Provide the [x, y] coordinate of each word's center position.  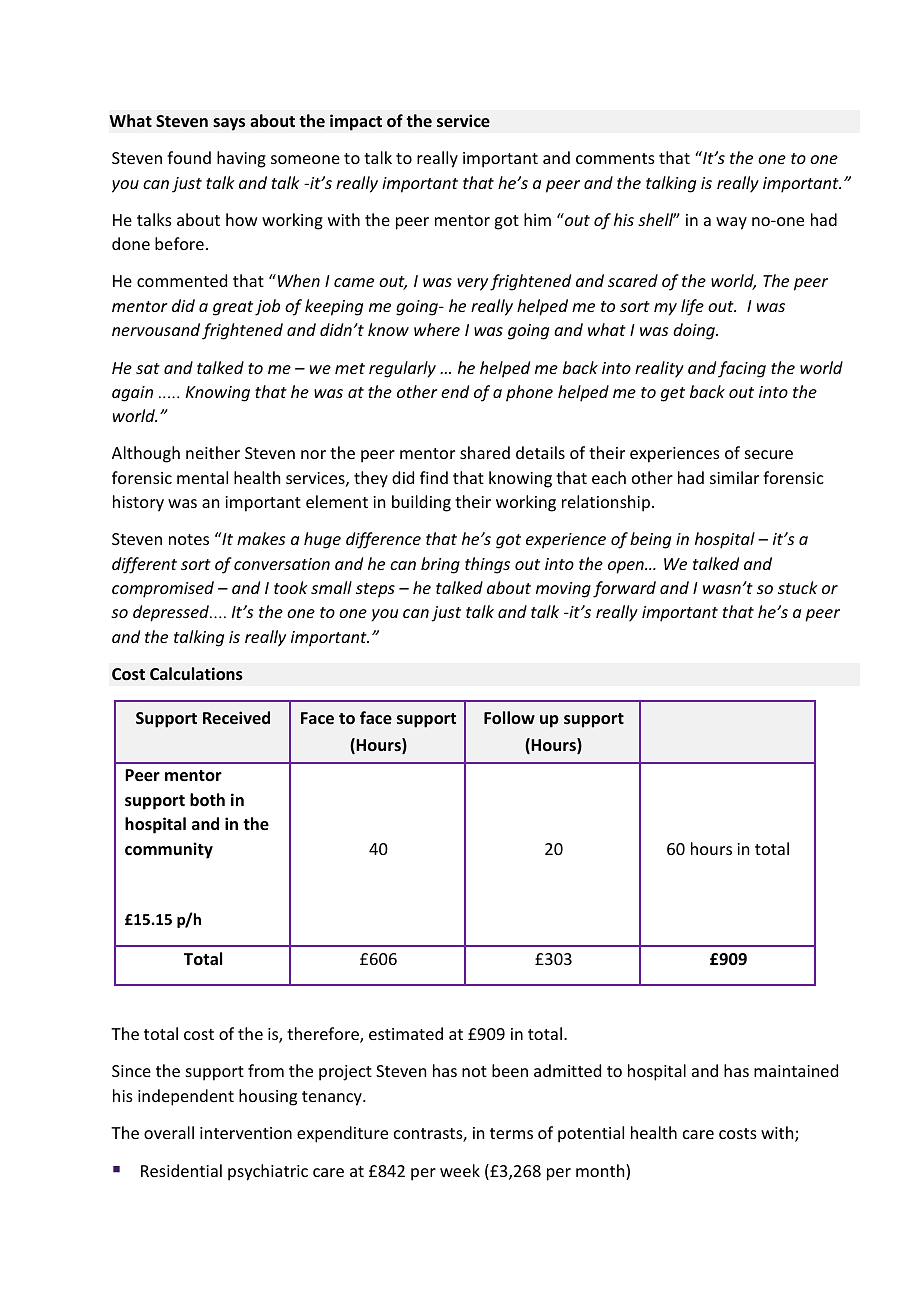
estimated [406, 1033]
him [537, 219]
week [460, 1170]
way [731, 223]
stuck [797, 587]
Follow [509, 718]
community [169, 850]
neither [213, 452]
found [189, 157]
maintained [796, 1070]
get [673, 394]
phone [529, 393]
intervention [246, 1133]
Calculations [196, 674]
